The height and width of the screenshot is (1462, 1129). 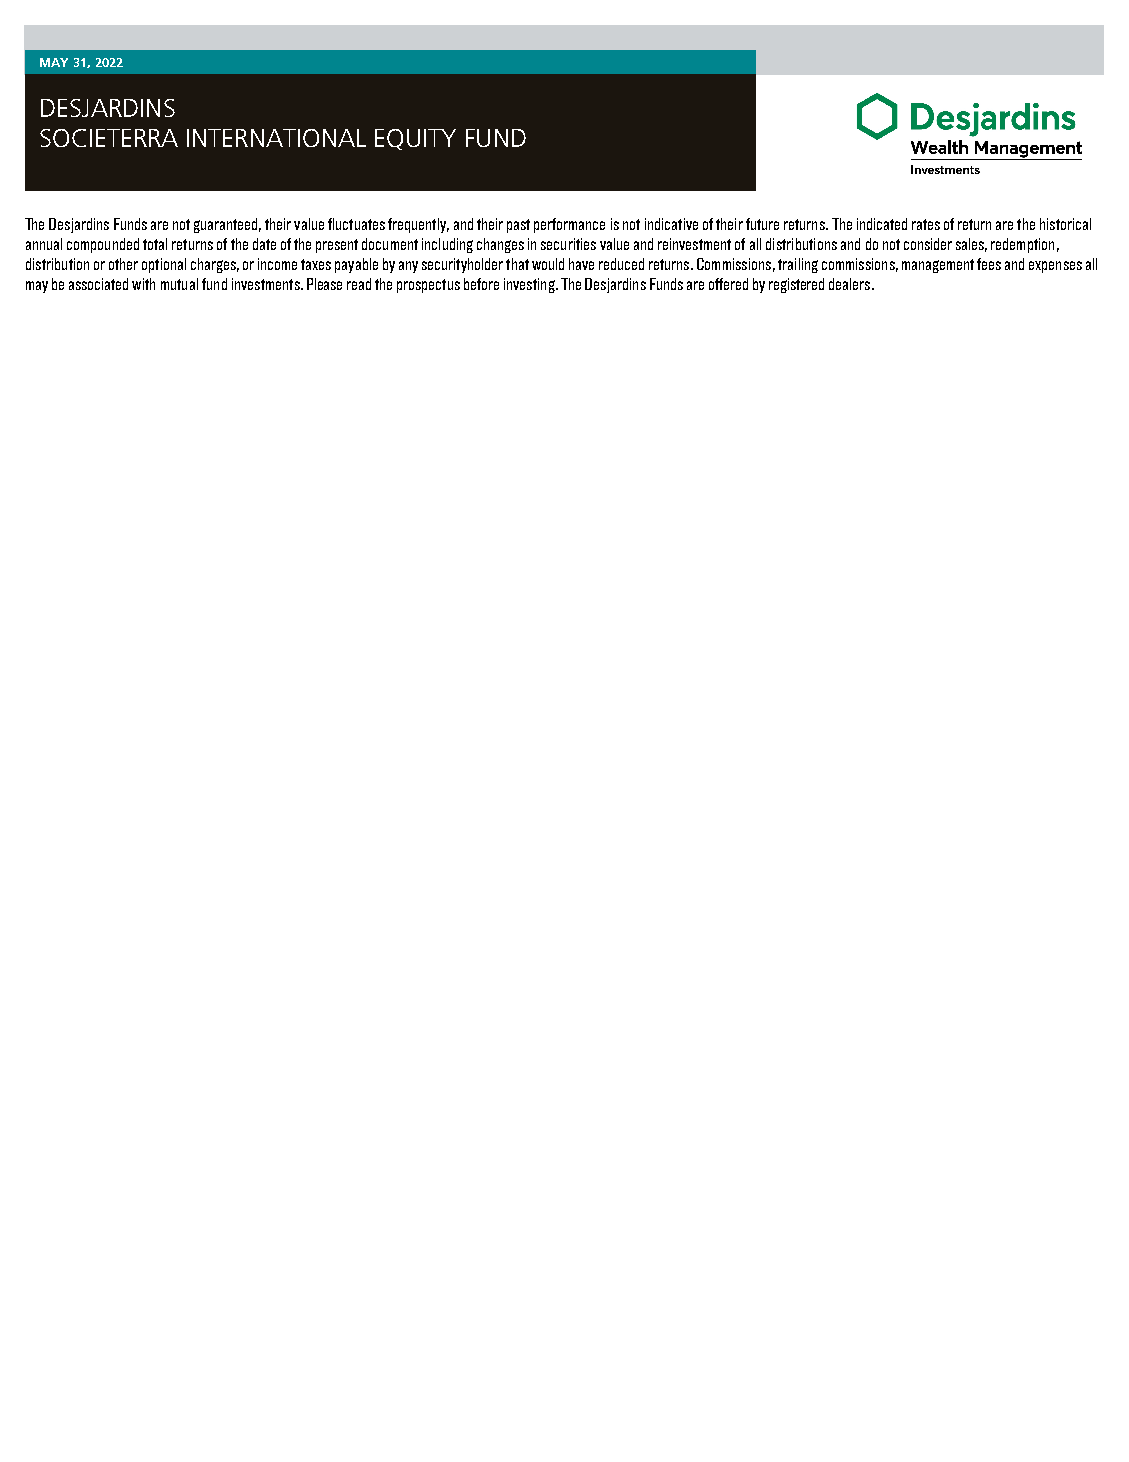 I want to click on EQUITY, so click(x=415, y=139).
